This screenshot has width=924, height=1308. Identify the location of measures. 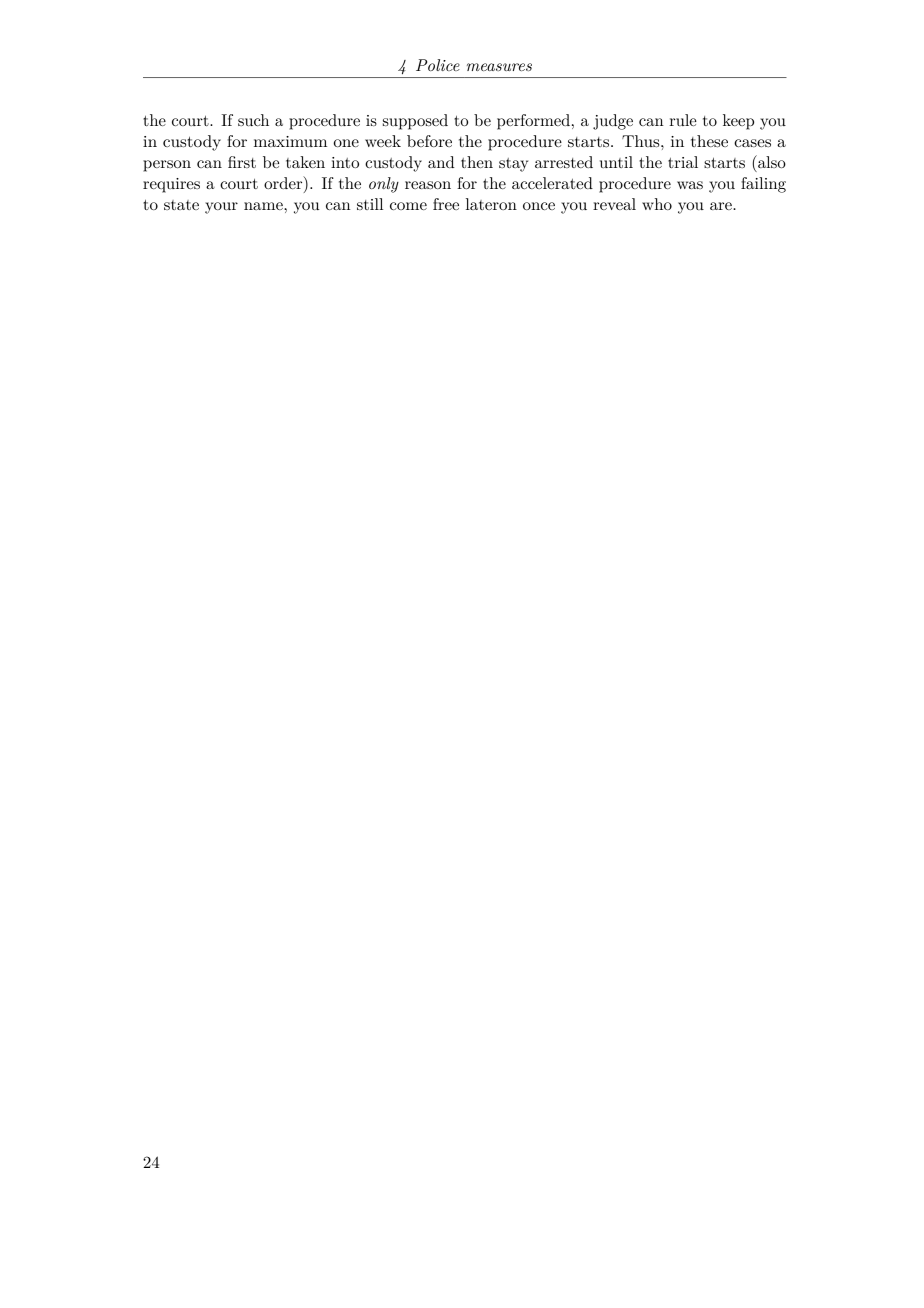
(499, 67).
